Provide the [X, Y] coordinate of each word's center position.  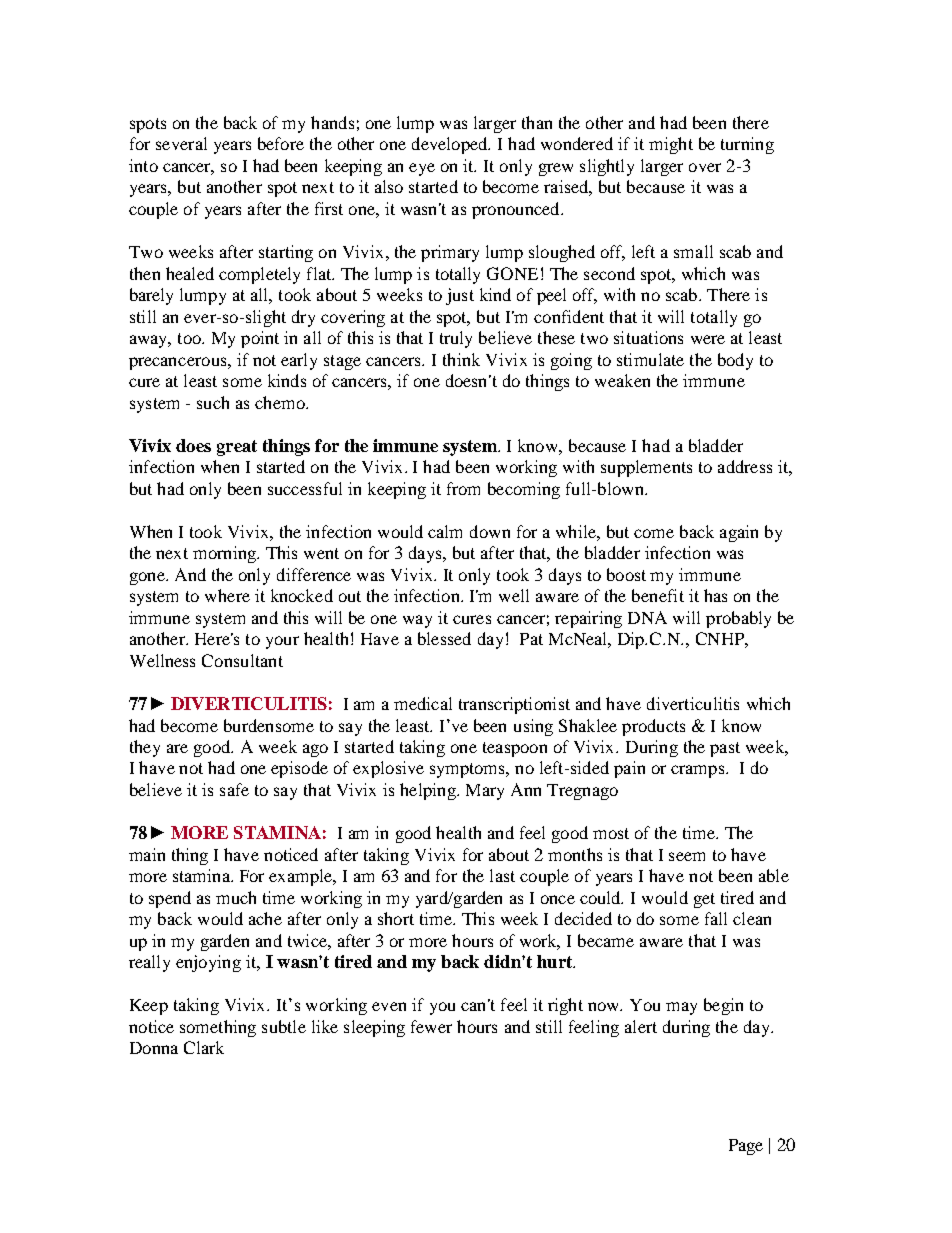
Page [746, 1147]
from [463, 488]
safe [234, 789]
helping [429, 791]
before [281, 143]
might [671, 145]
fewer [431, 1026]
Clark [204, 1047]
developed [451, 145]
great [237, 448]
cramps [699, 771]
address [745, 466]
